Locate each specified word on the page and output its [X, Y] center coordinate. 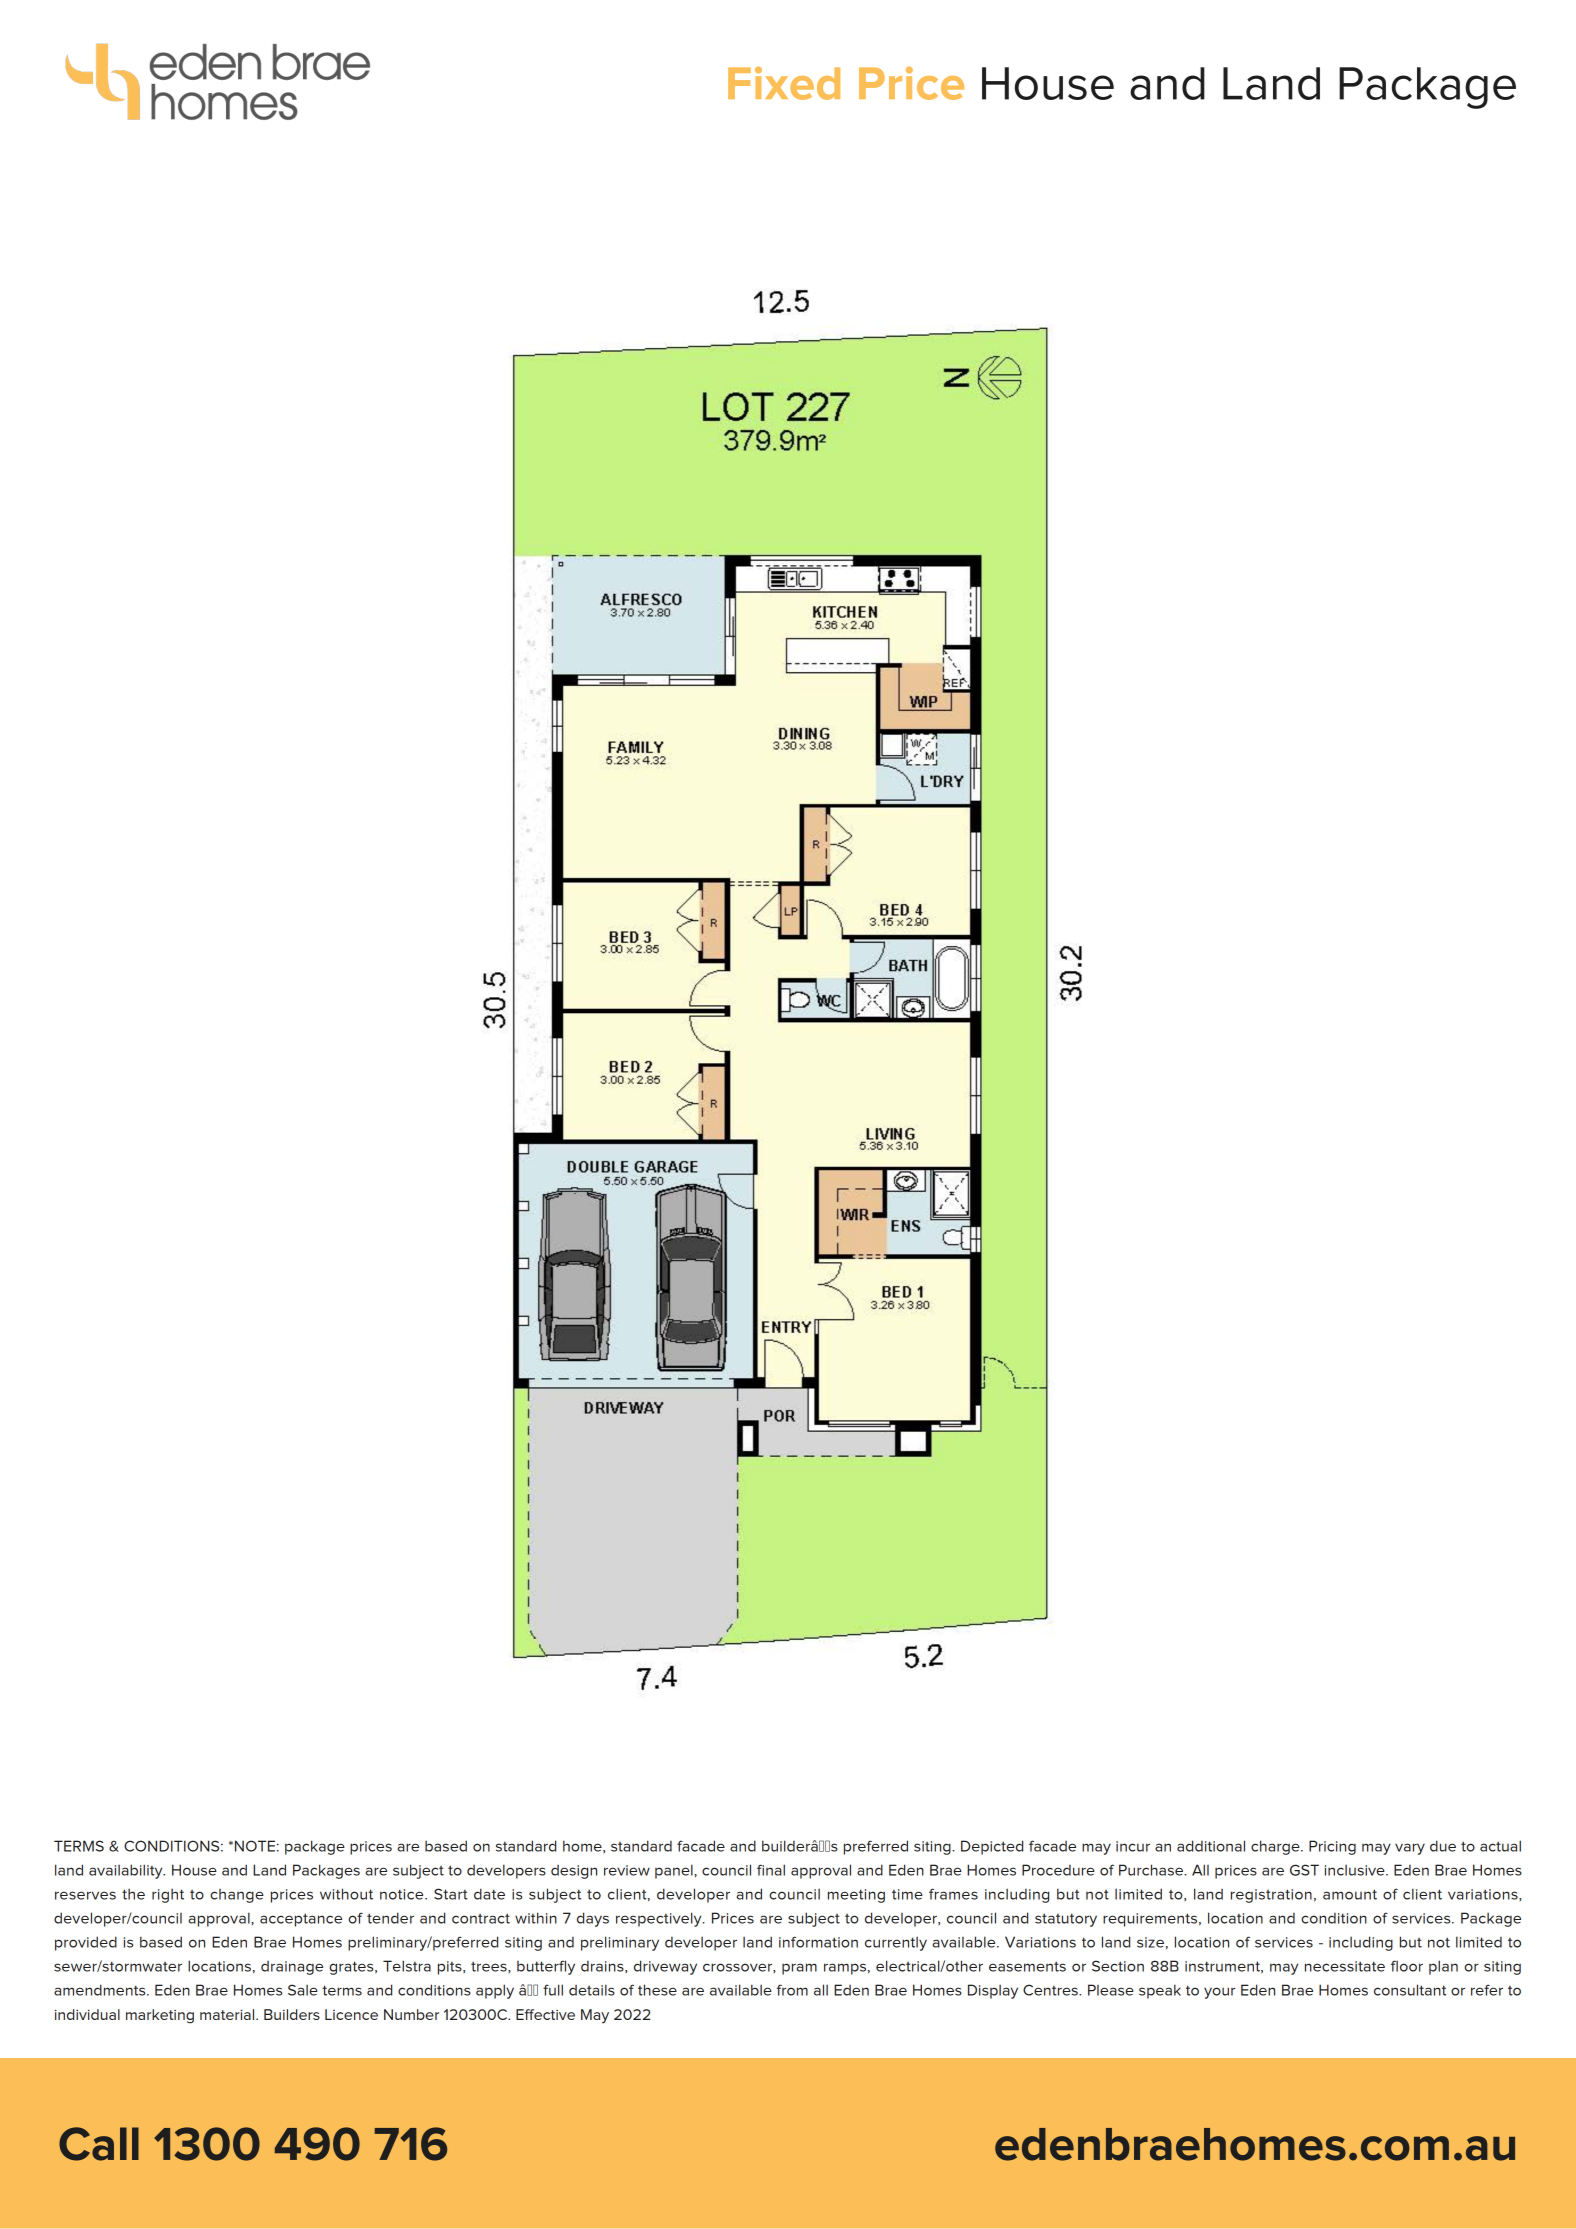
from [792, 1990]
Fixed [784, 83]
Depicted [992, 1847]
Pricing [1332, 1847]
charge [1276, 1847]
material [228, 2014]
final [771, 1870]
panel [675, 1871]
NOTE [255, 1846]
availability [127, 1871]
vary [1410, 1849]
